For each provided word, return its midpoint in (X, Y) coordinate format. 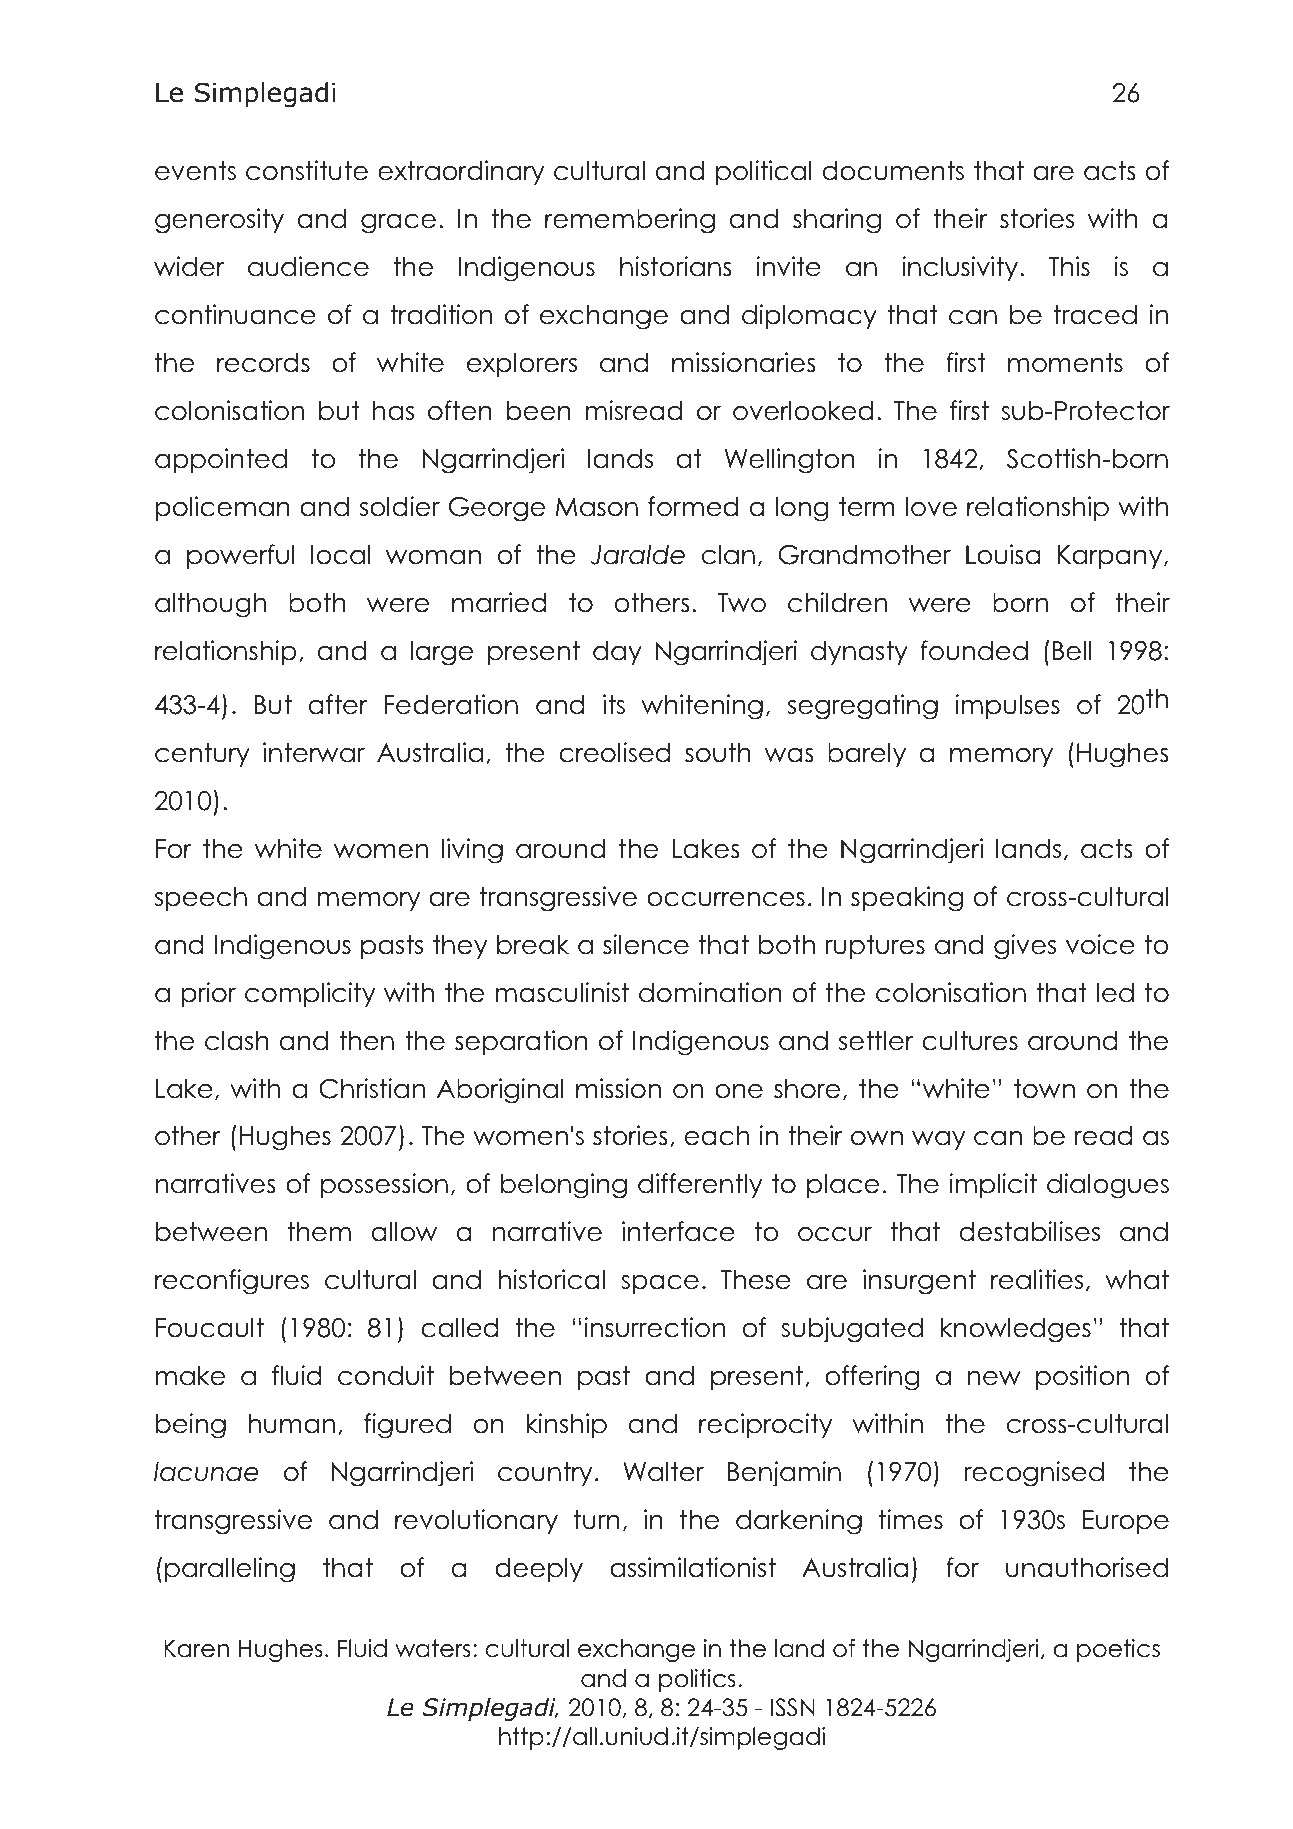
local (340, 555)
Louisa (1003, 554)
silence (646, 944)
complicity (310, 994)
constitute (307, 170)
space (660, 1284)
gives (1025, 947)
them (319, 1232)
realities (1037, 1279)
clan (728, 555)
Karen (196, 1648)
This (1069, 266)
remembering (630, 221)
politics (697, 1680)
